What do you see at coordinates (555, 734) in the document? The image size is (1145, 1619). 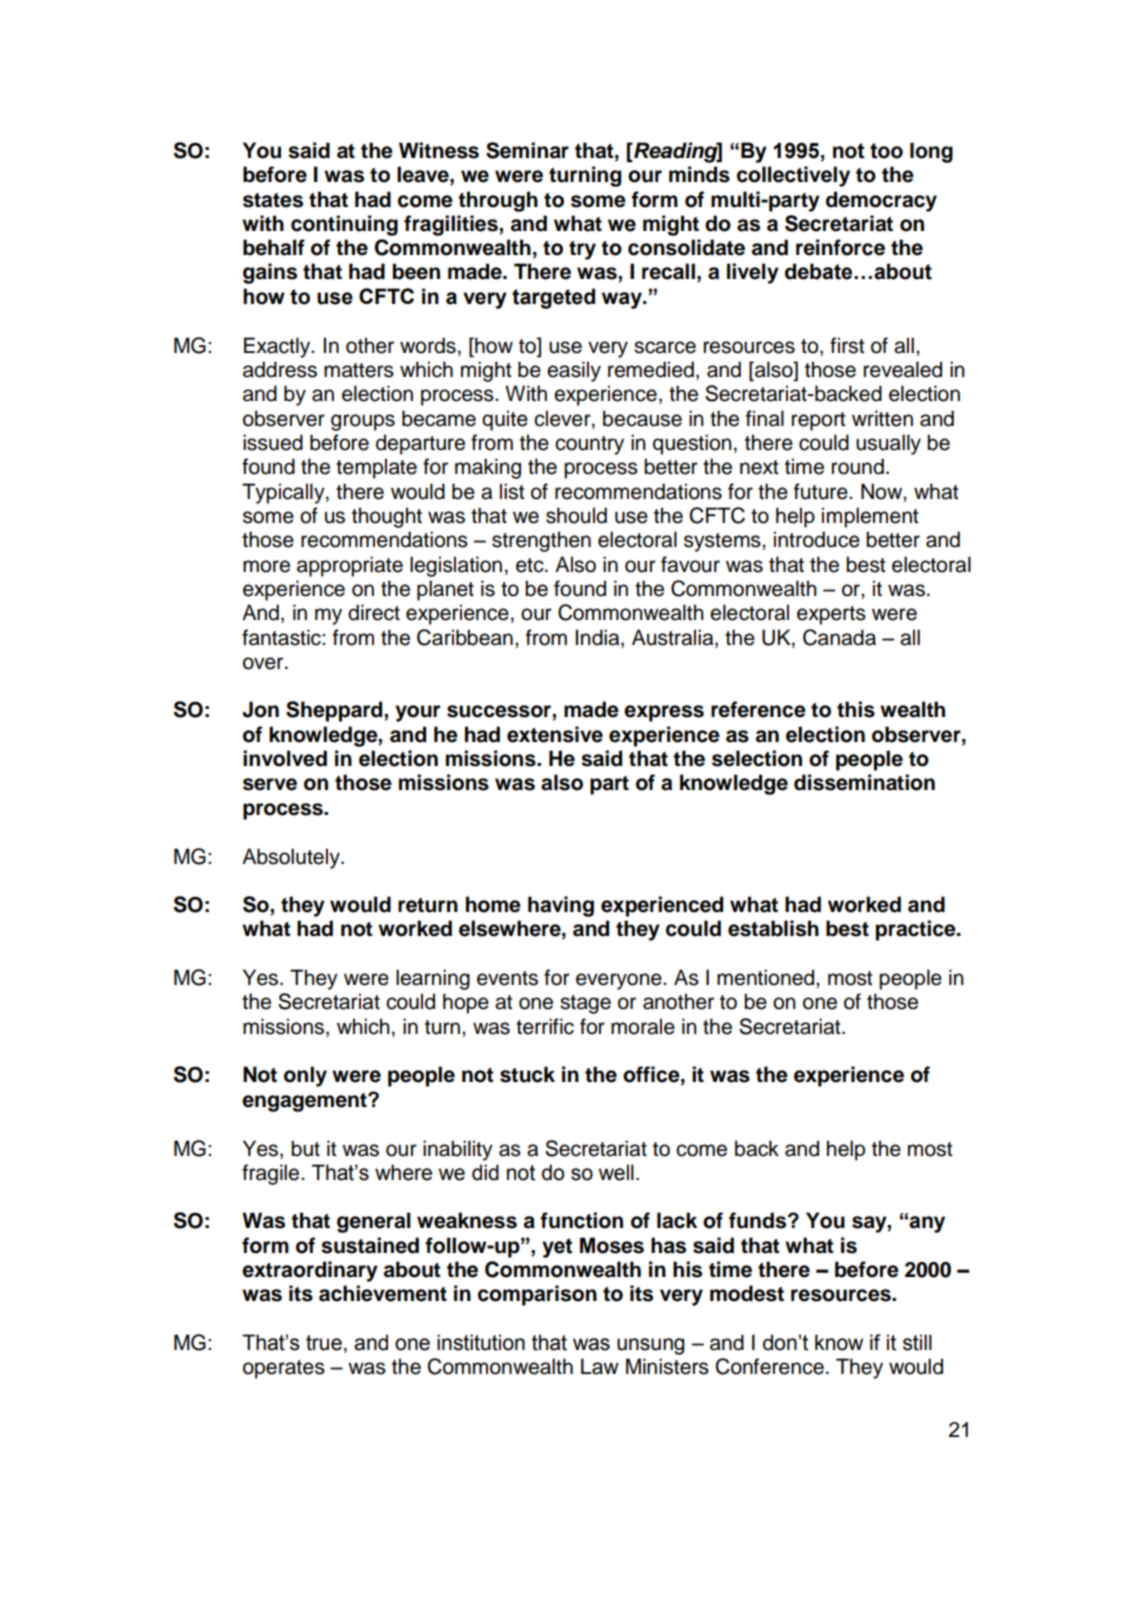 I see `extensive` at bounding box center [555, 734].
